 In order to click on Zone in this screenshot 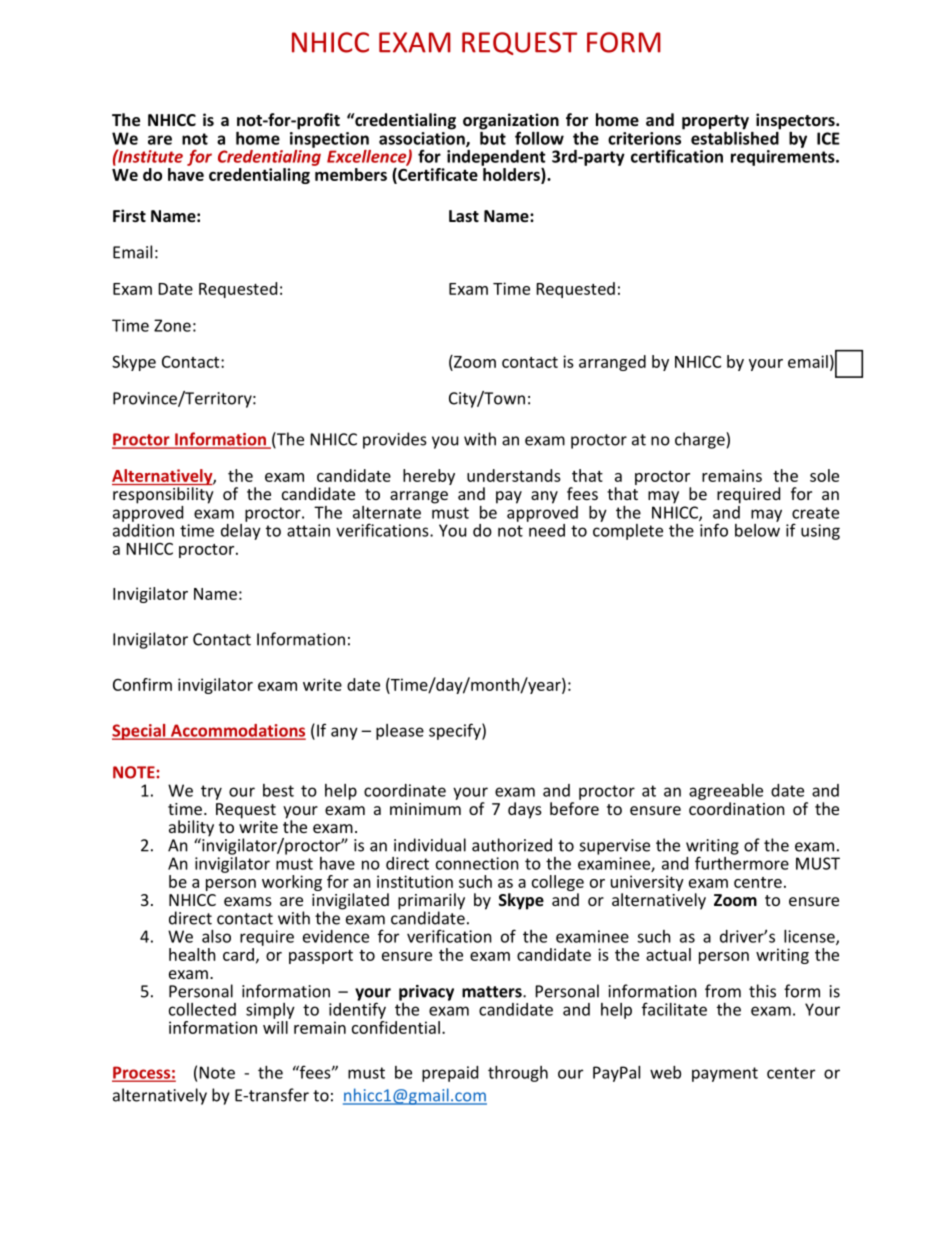, I will do `click(172, 325)`.
